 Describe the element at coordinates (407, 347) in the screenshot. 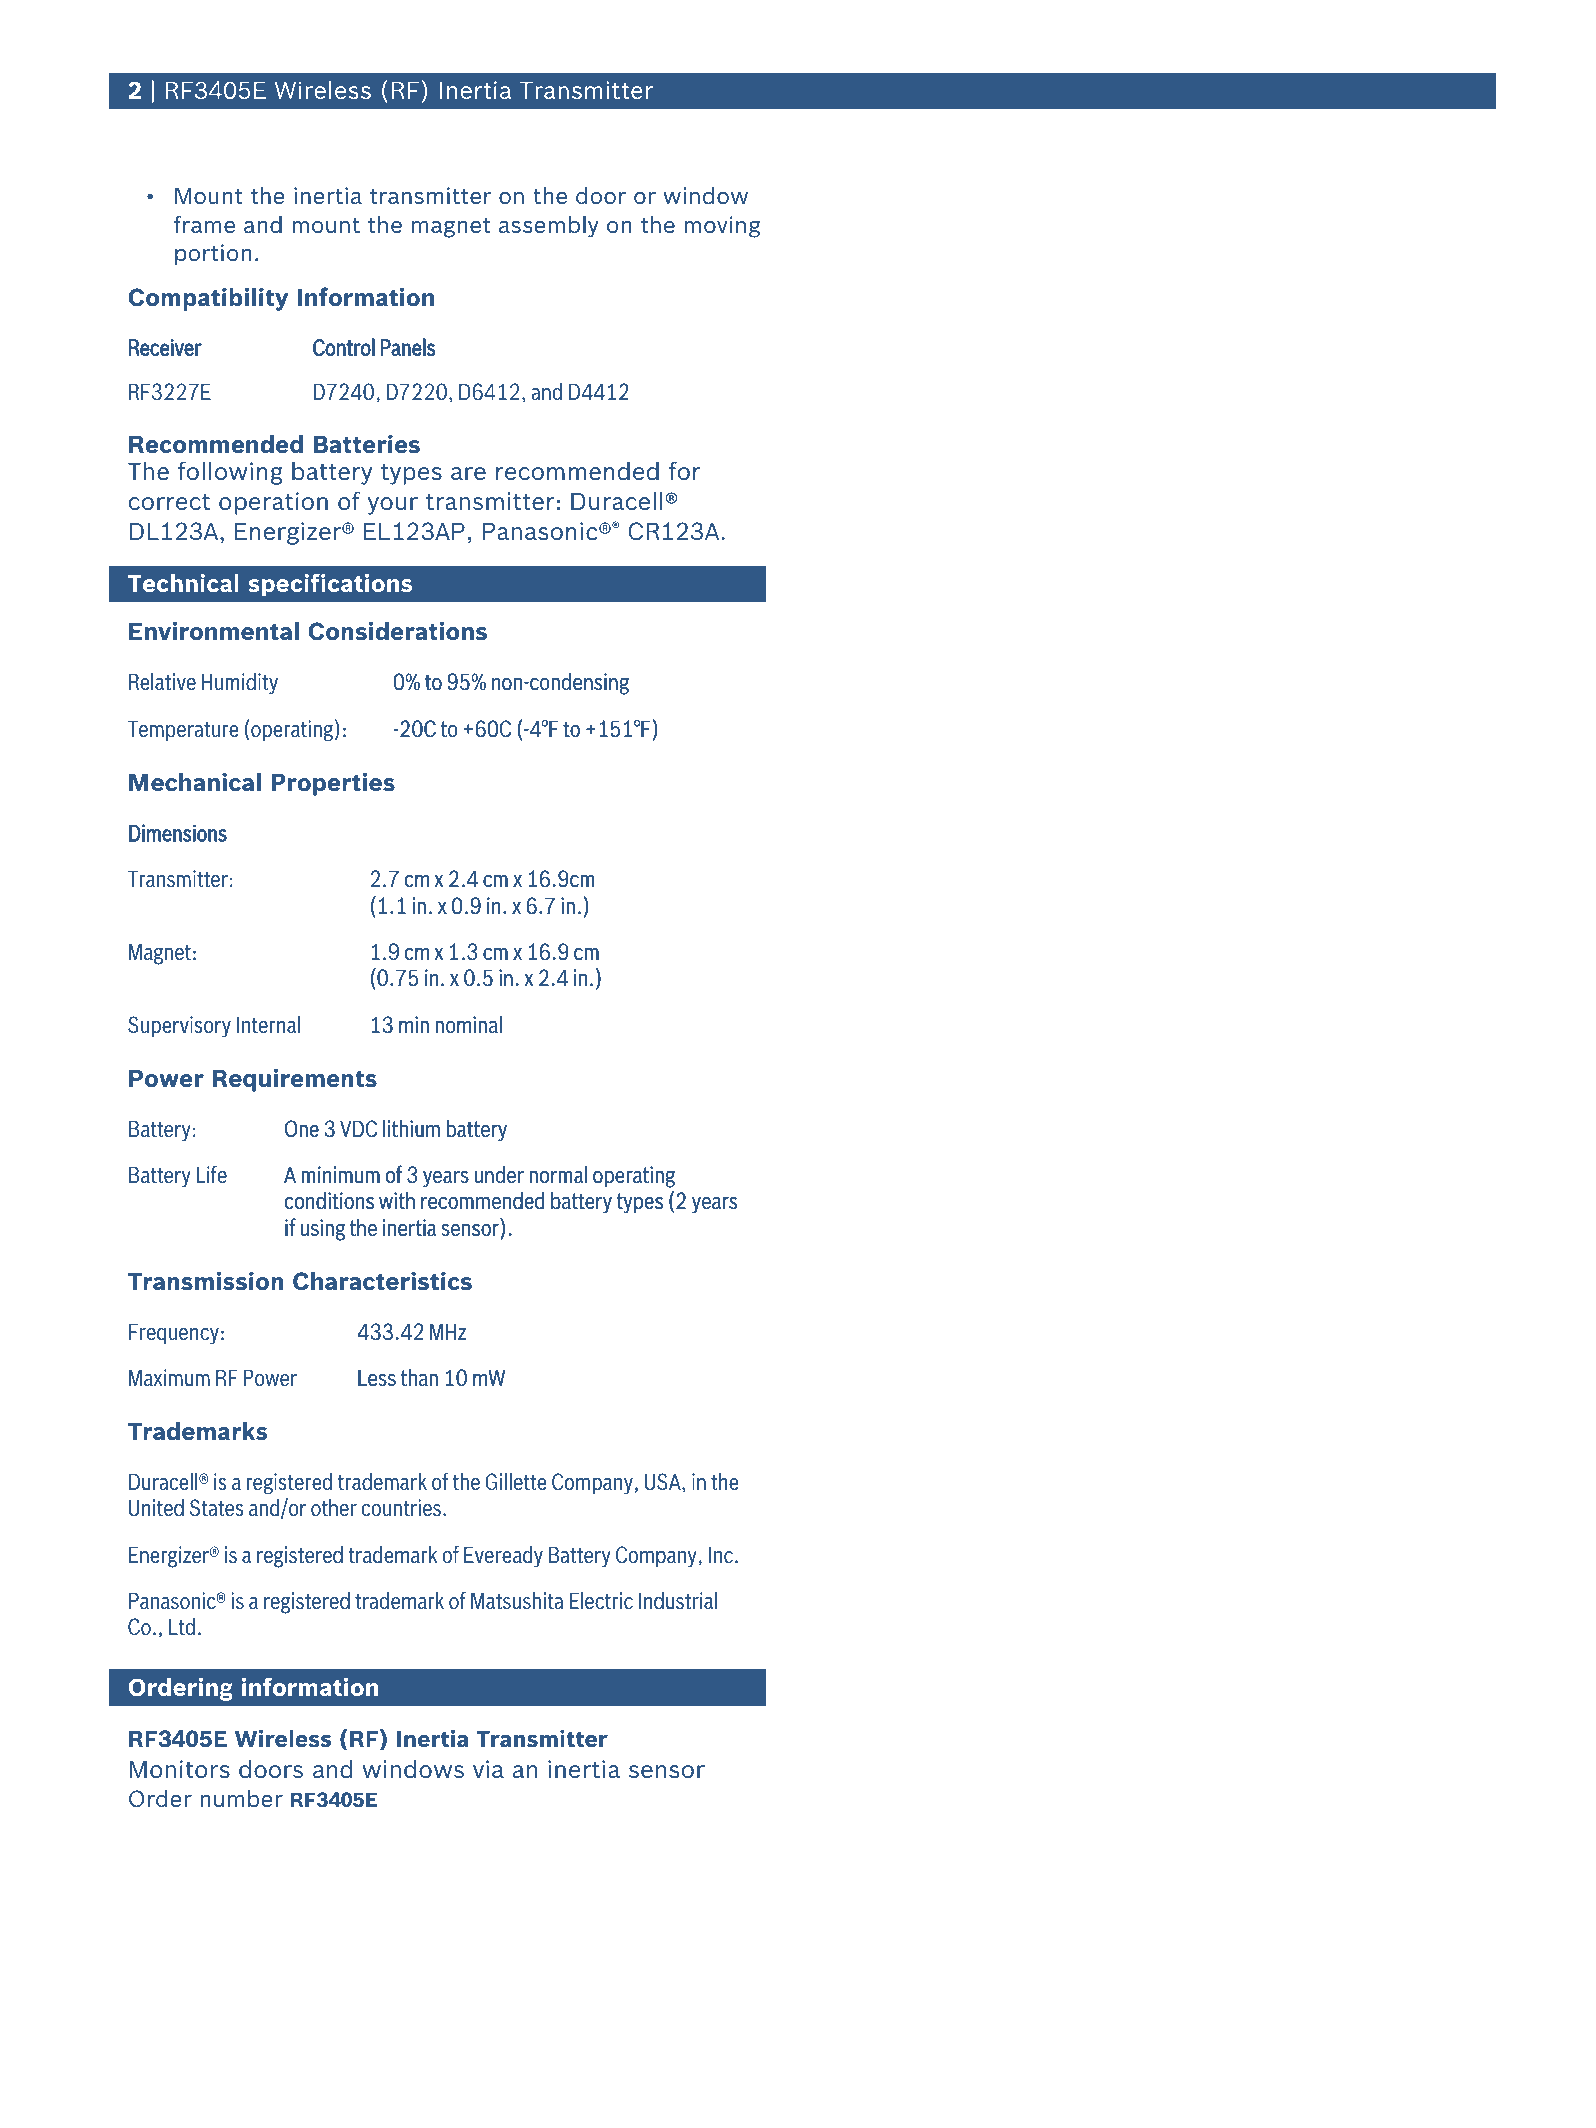

I see `Panels` at that location.
